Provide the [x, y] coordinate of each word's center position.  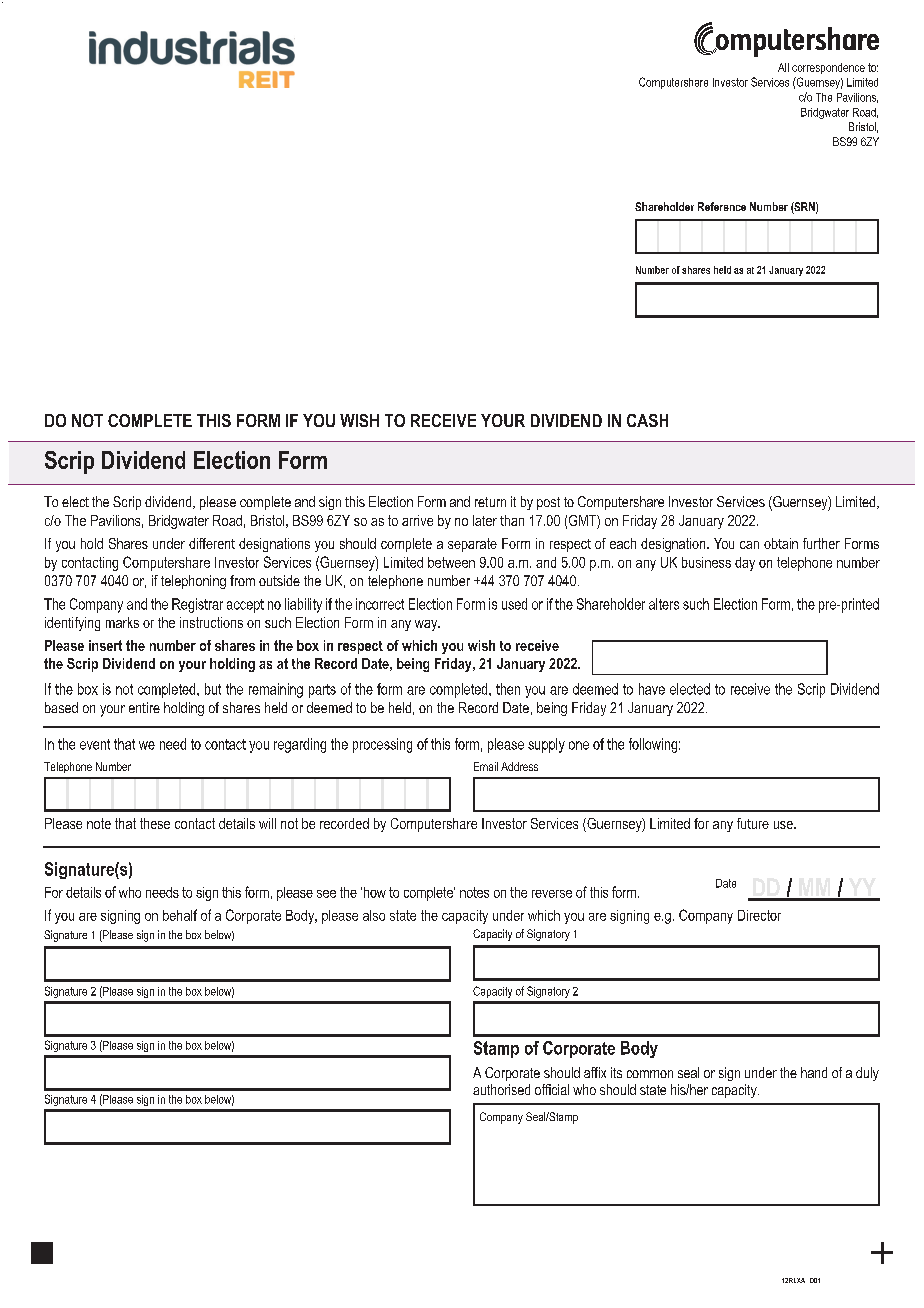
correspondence [828, 68]
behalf [180, 915]
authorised [501, 1089]
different [212, 543]
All [783, 67]
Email [486, 766]
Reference [722, 206]
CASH [647, 420]
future [753, 823]
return [490, 502]
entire [144, 707]
